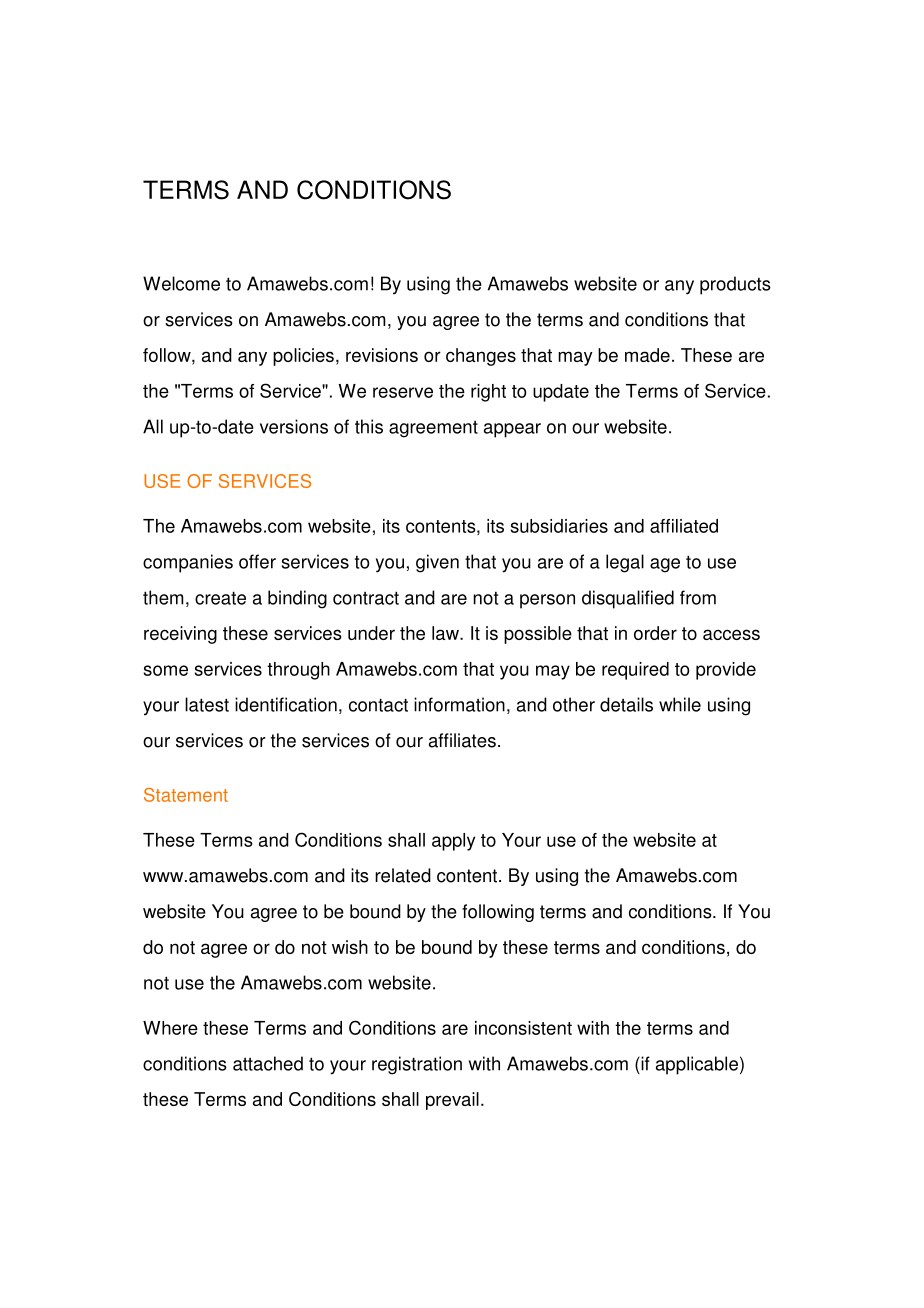 This screenshot has height=1308, width=924. I want to click on prevail, so click(452, 1101).
